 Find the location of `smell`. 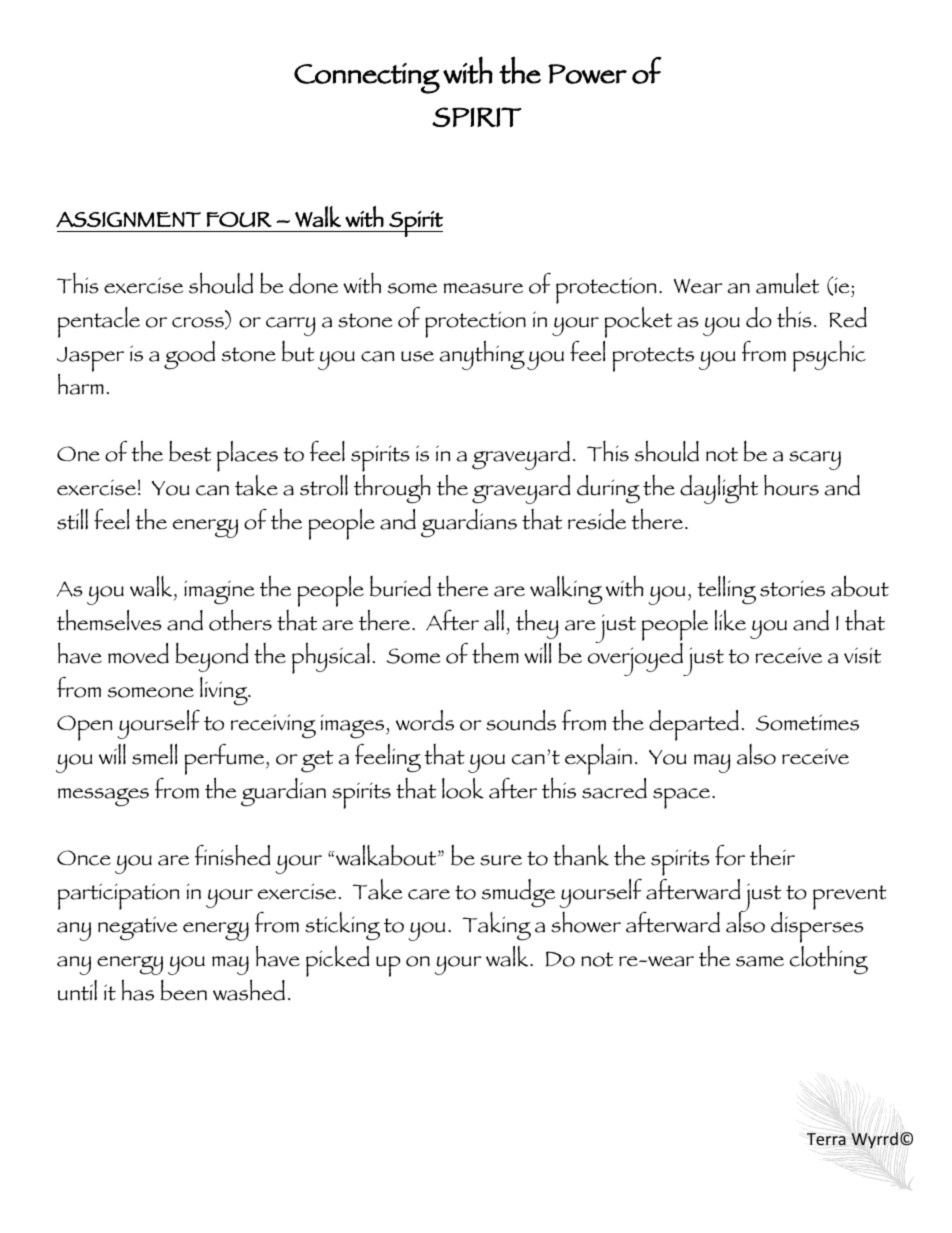

smell is located at coordinates (154, 754).
